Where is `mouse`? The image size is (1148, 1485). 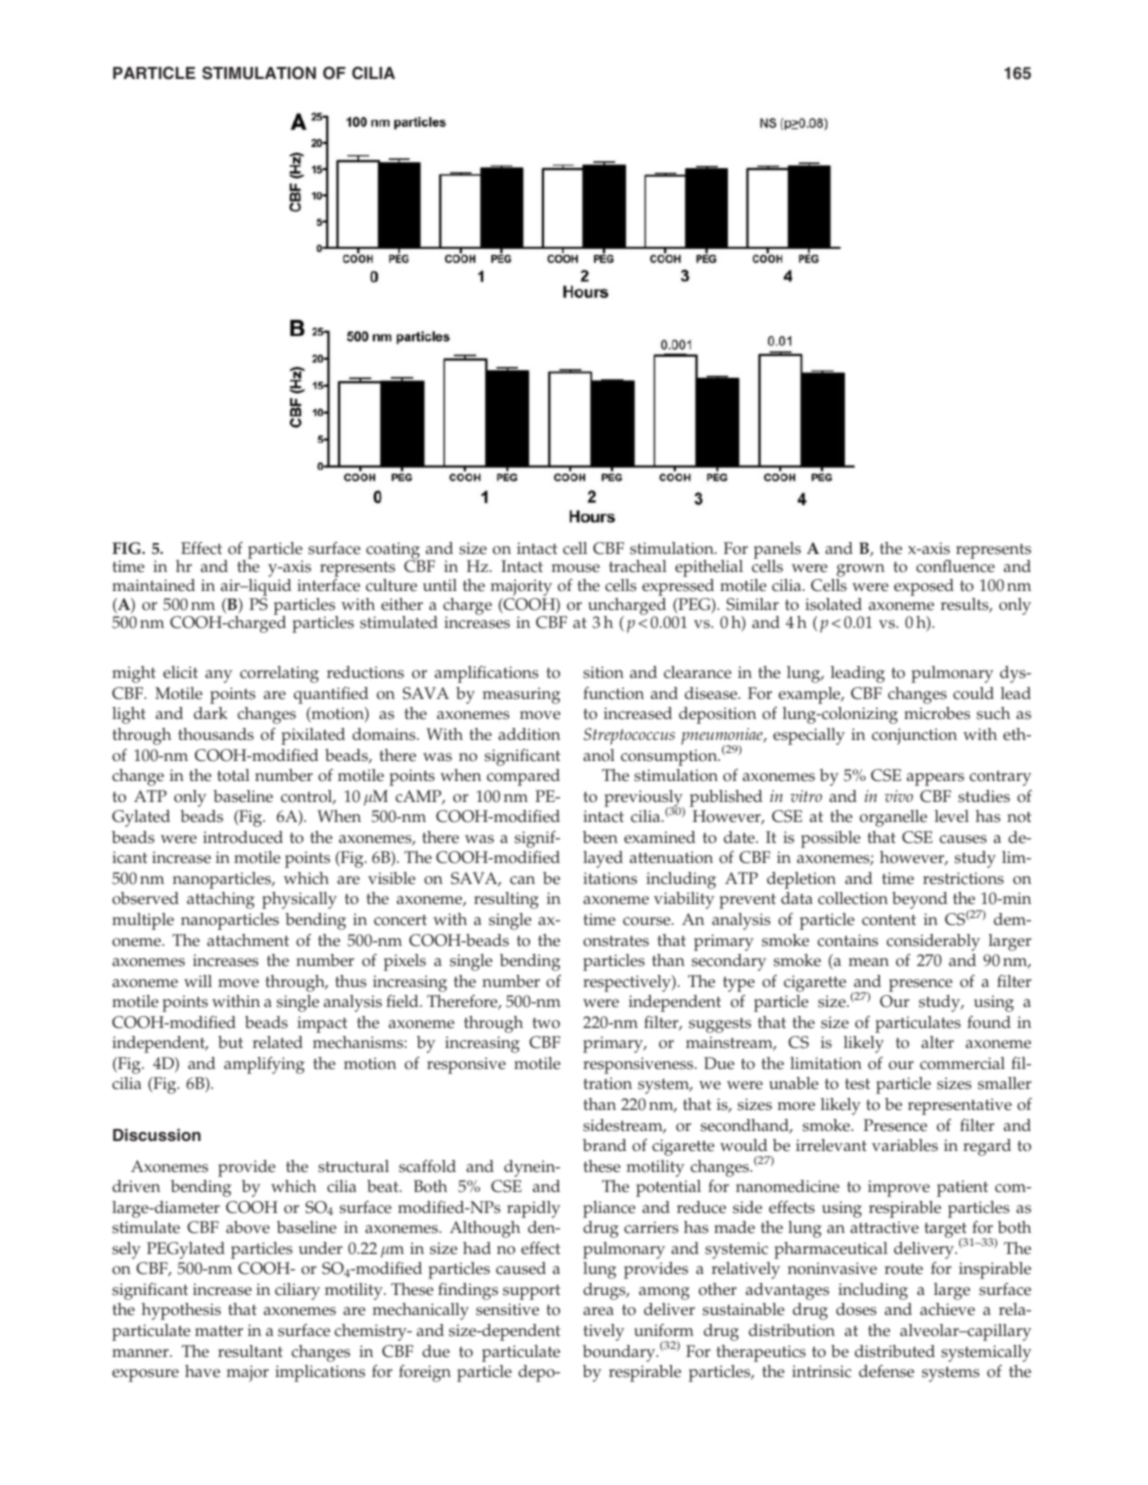 mouse is located at coordinates (575, 568).
